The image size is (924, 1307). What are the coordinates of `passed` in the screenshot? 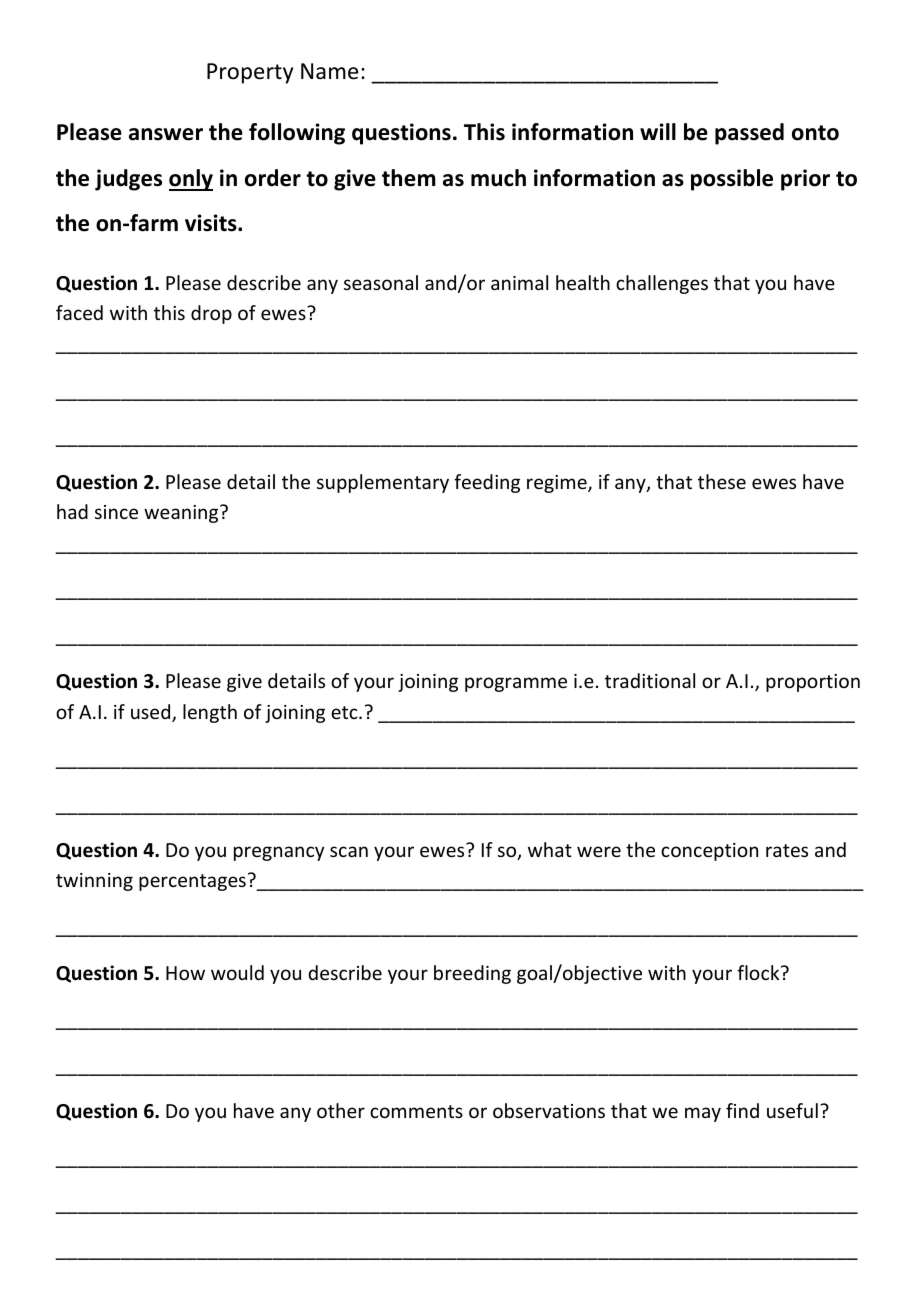 It's located at (749, 134).
